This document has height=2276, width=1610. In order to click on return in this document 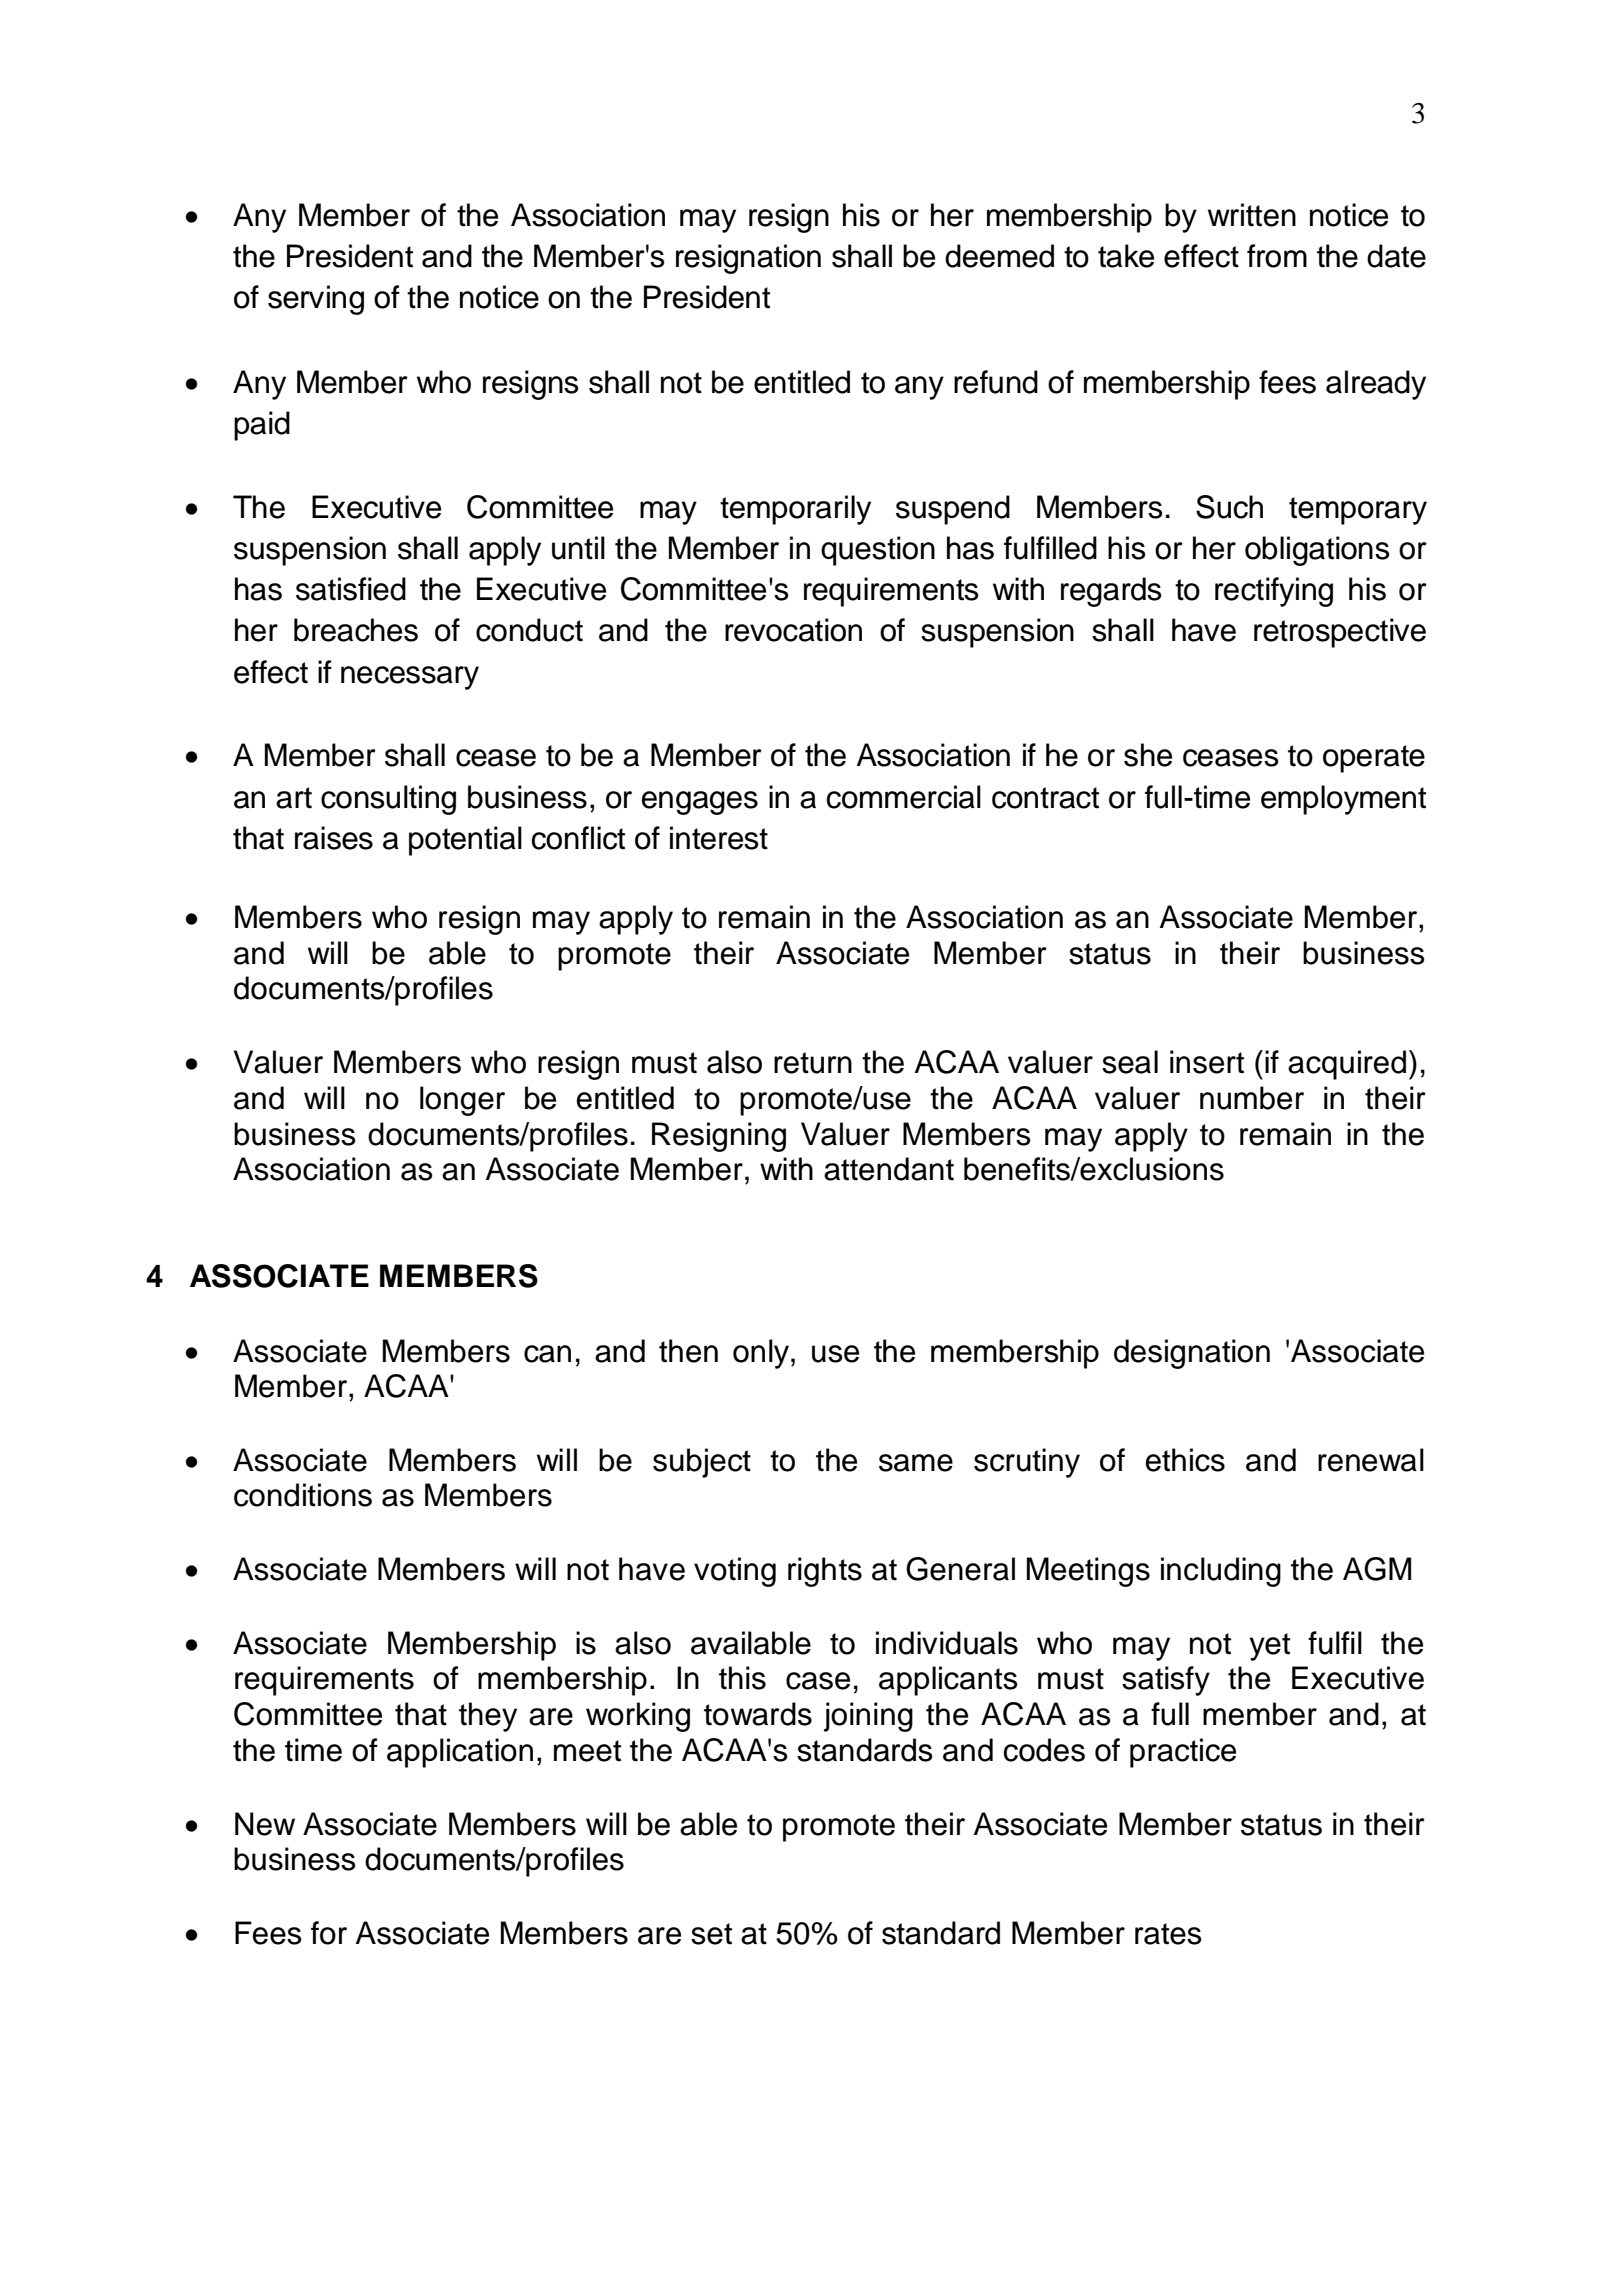, I will do `click(813, 1063)`.
